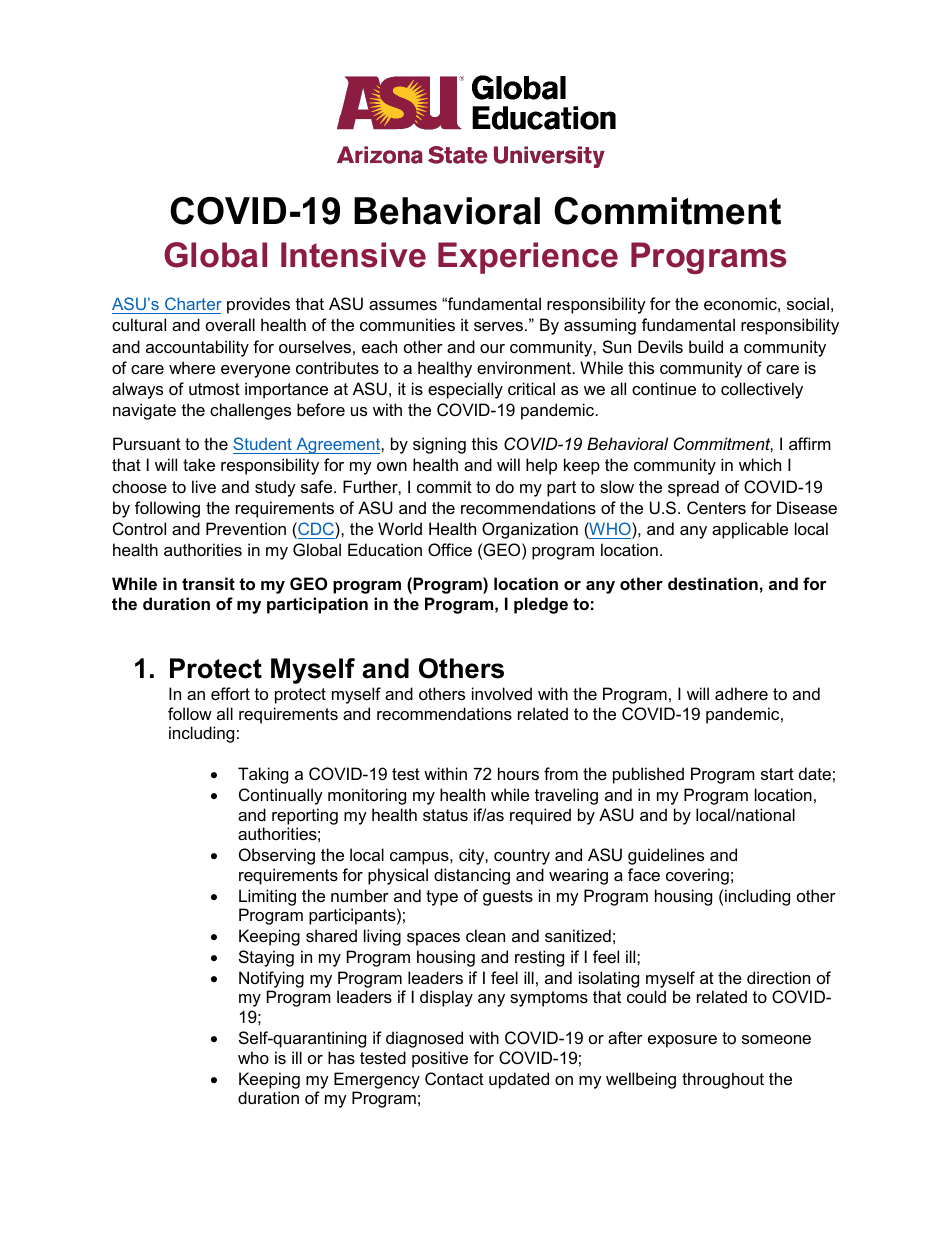  I want to click on Experience, so click(528, 258).
